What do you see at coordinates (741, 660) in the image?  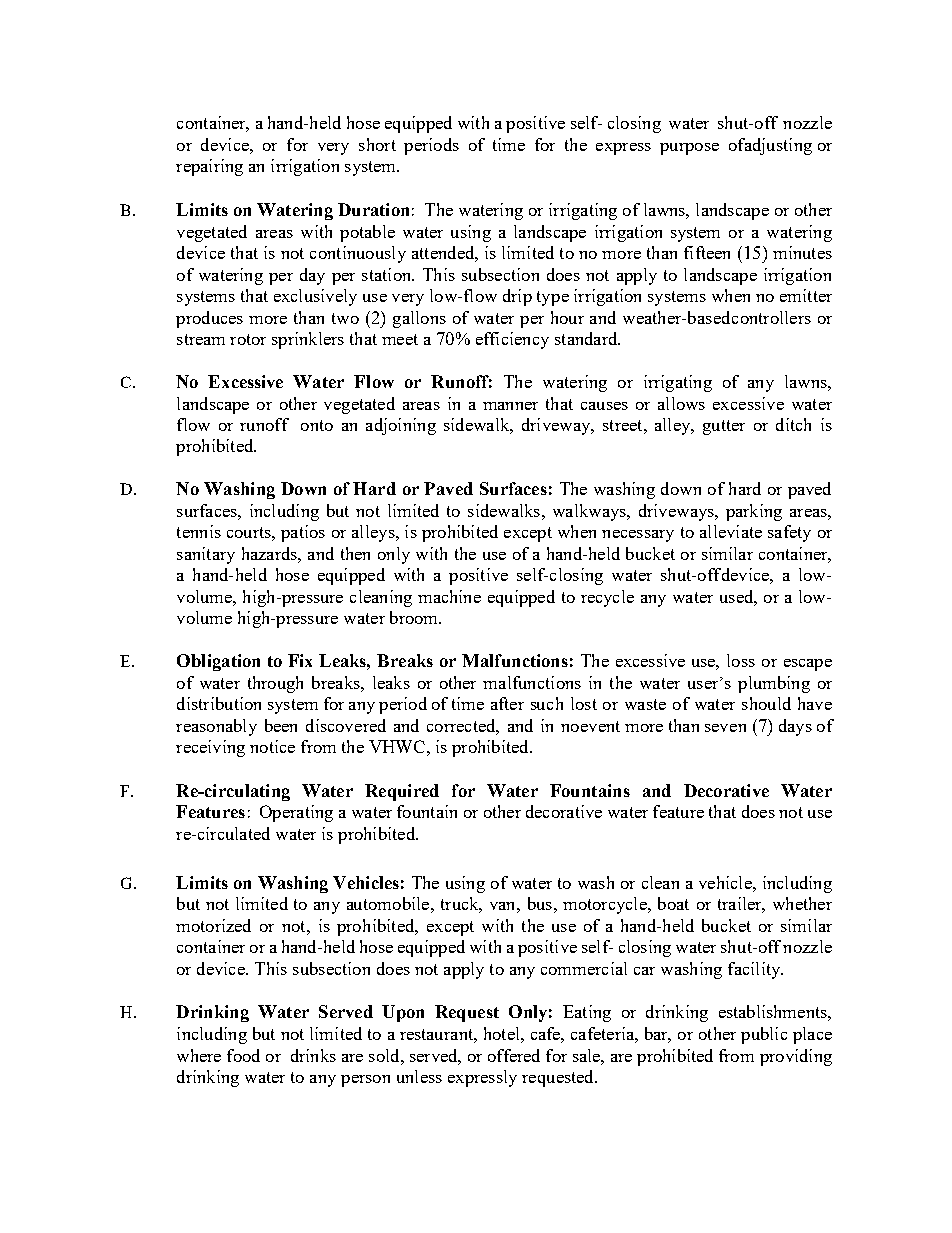 I see `loss` at bounding box center [741, 660].
